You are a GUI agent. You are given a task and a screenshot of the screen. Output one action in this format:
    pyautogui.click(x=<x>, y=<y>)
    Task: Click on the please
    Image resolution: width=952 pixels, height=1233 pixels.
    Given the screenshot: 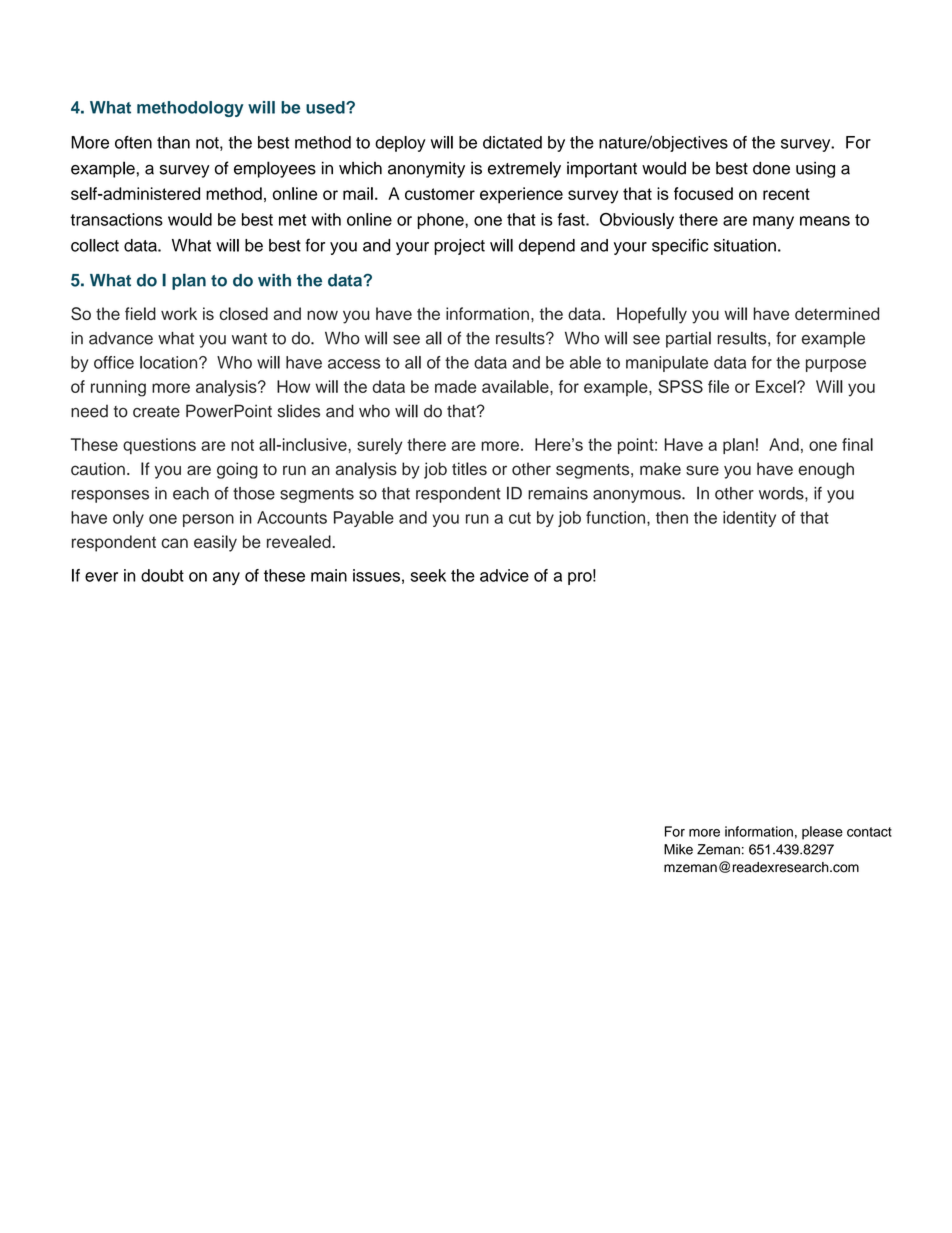 What is the action you would take?
    pyautogui.click(x=822, y=833)
